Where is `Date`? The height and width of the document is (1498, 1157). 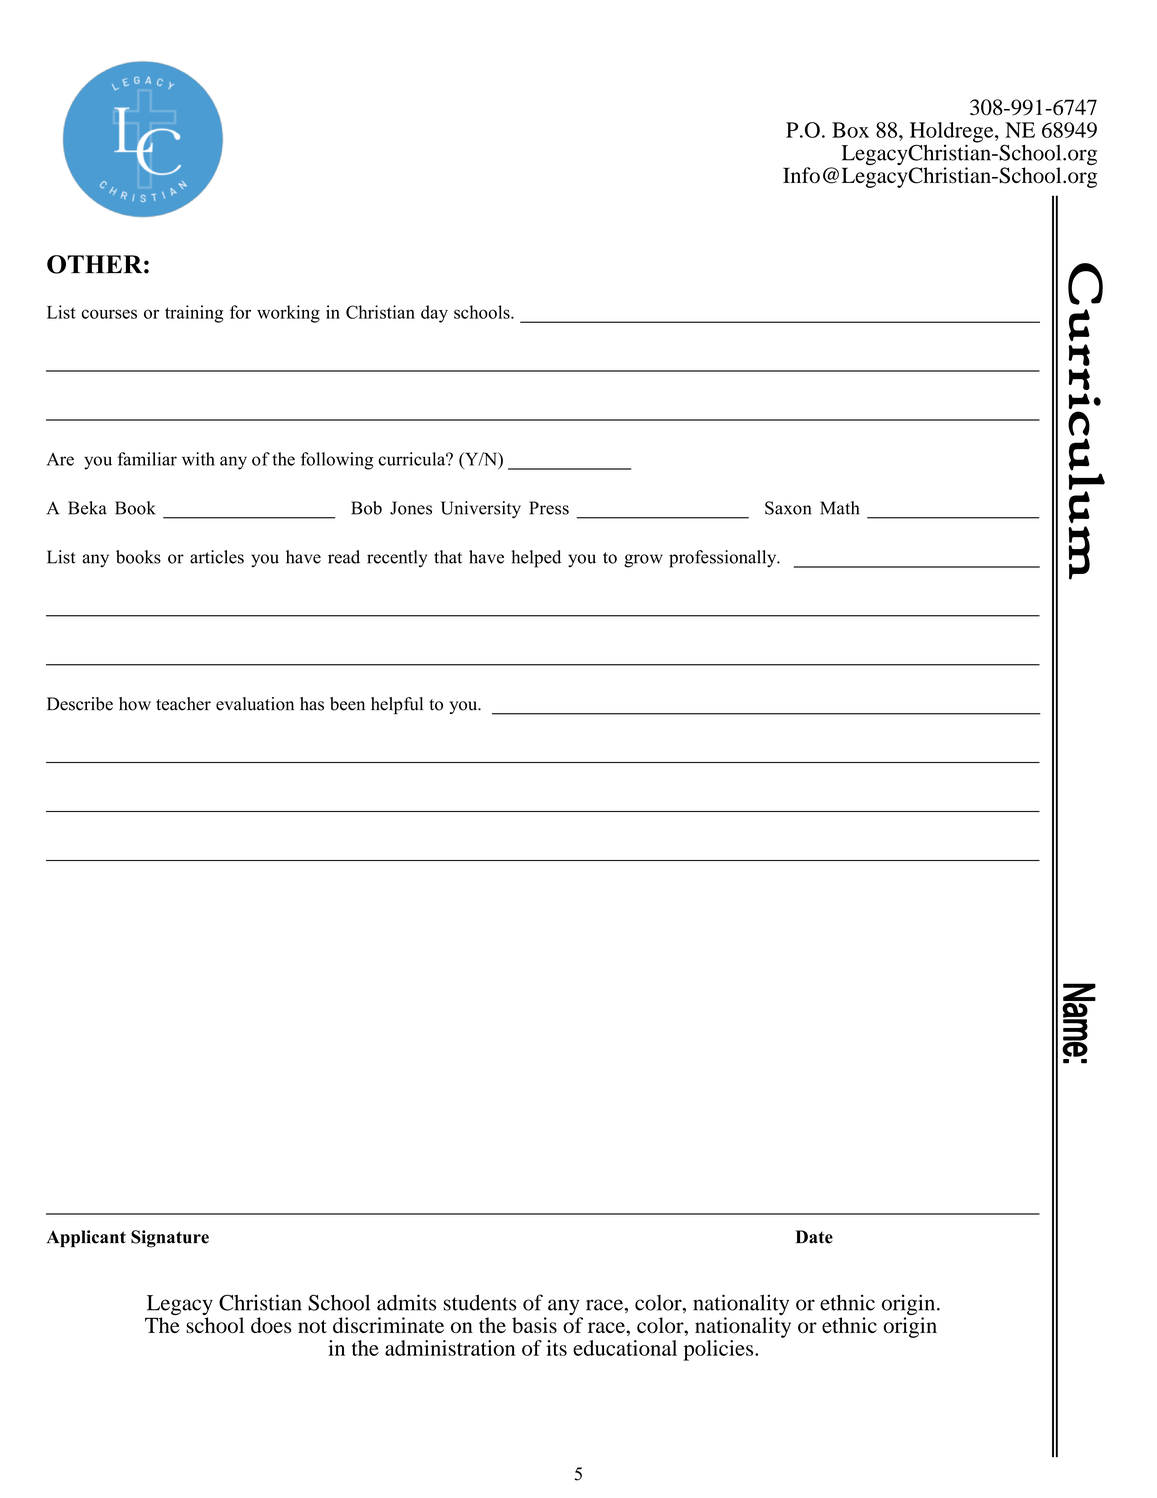
Date is located at coordinates (814, 1237).
